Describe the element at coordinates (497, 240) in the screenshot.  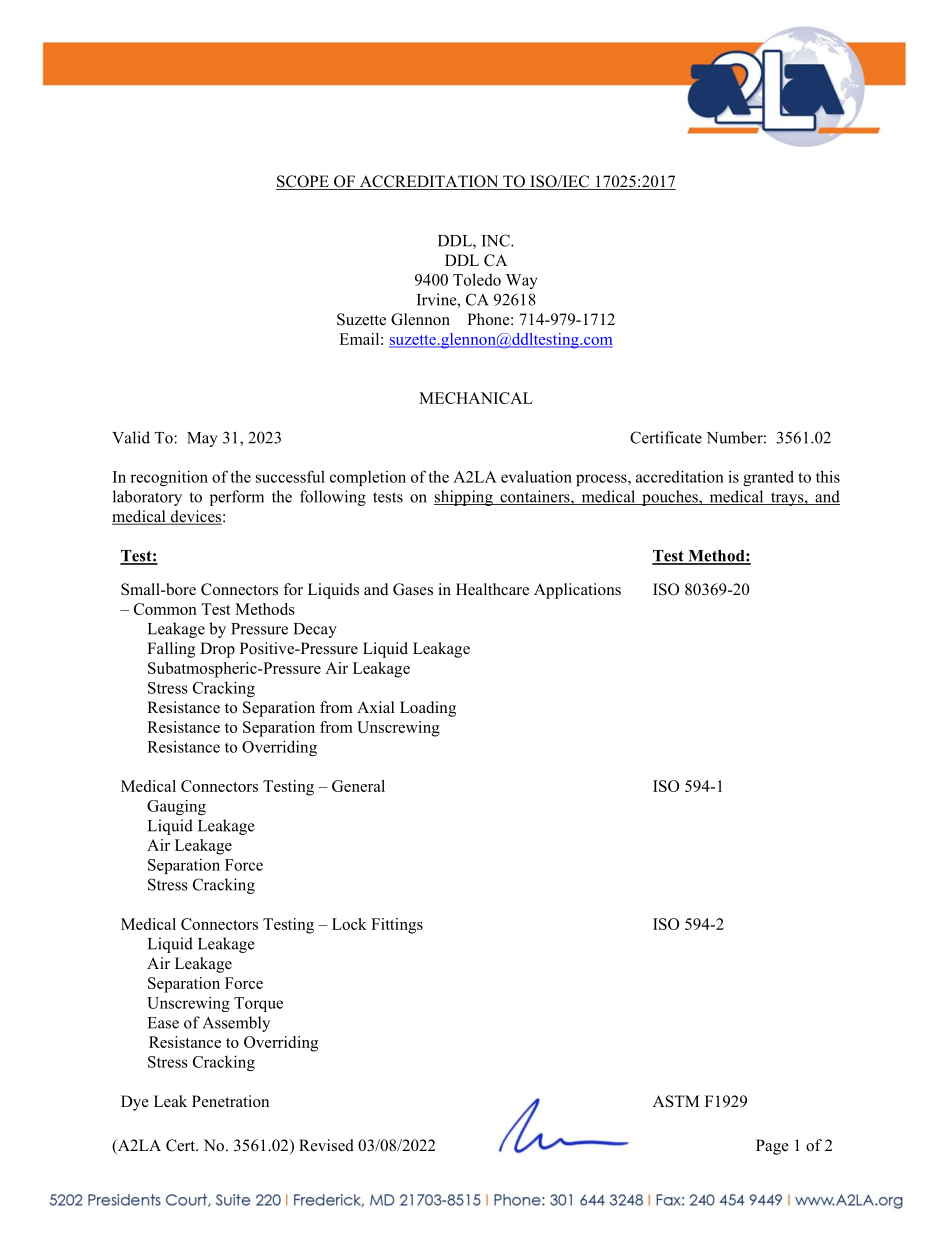
I see `INC` at that location.
